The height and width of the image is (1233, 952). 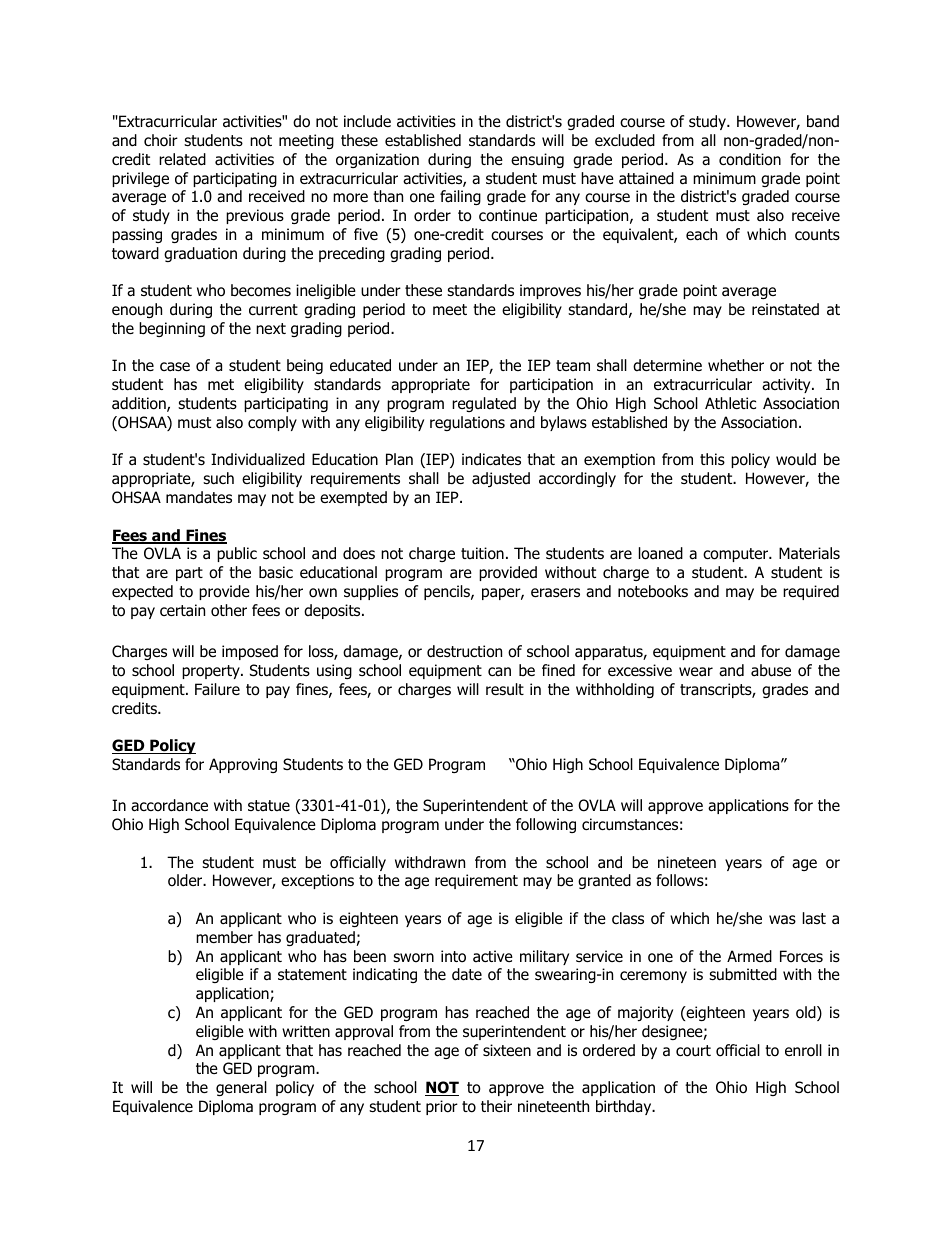 I want to click on regulated, so click(x=484, y=404).
